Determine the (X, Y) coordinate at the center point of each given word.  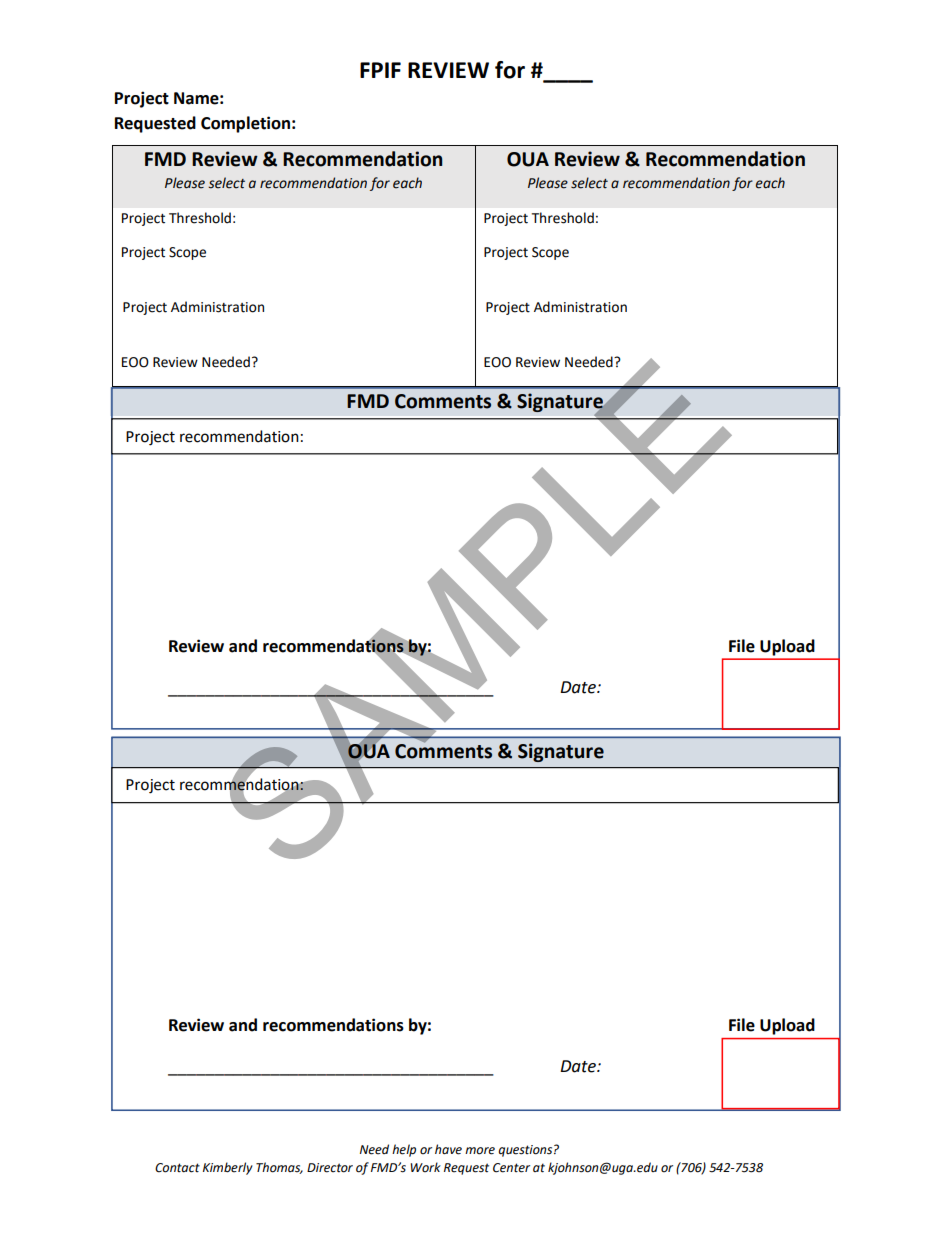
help (404, 1150)
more (480, 1151)
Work (425, 1167)
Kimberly (228, 1168)
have (448, 1149)
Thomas (279, 1168)
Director (330, 1168)
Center (511, 1168)
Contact (177, 1168)
